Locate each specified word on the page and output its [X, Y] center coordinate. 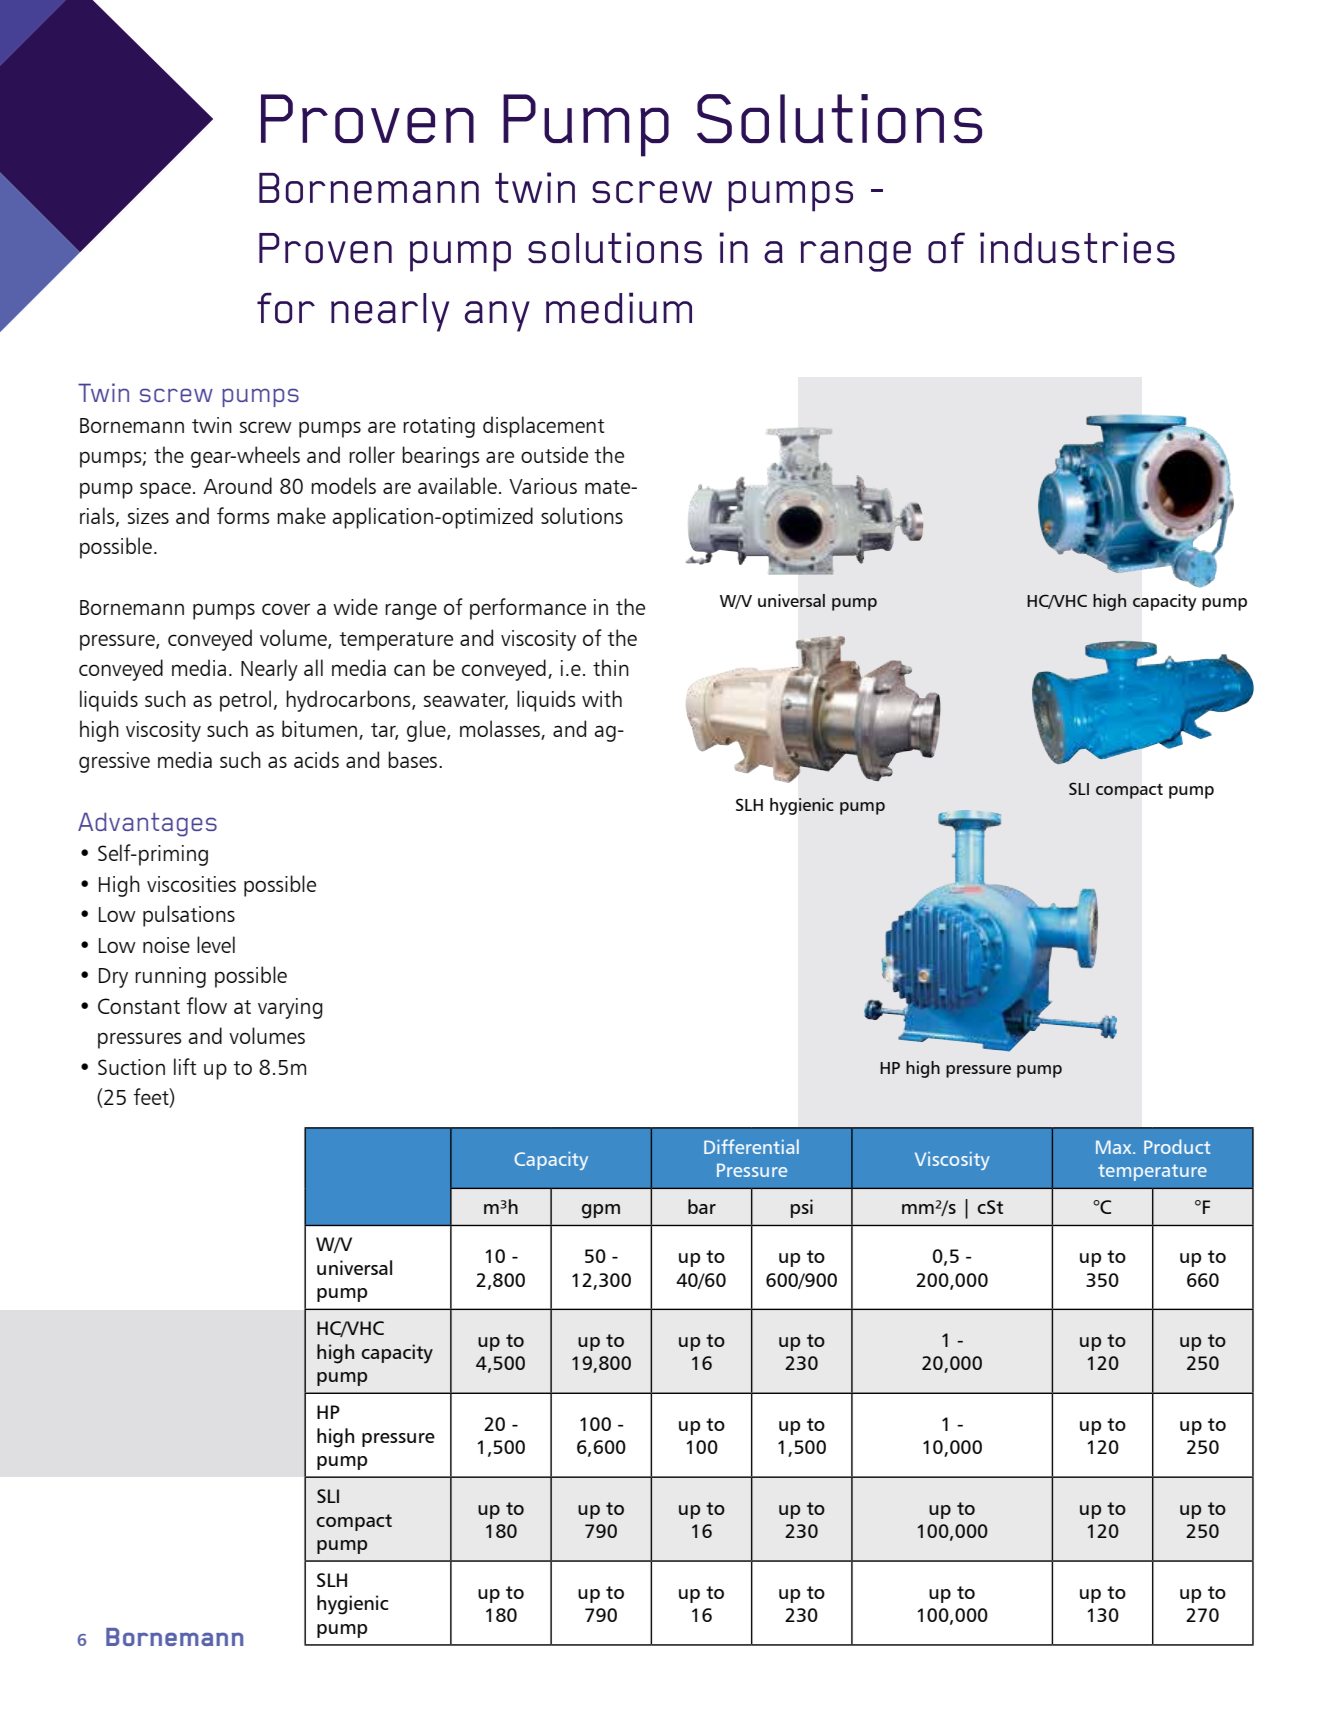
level [216, 944]
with [602, 698]
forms [243, 515]
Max [1115, 1147]
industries [1077, 247]
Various [543, 486]
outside [554, 454]
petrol [245, 701]
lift [185, 1066]
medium [619, 308]
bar [702, 1206]
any [497, 316]
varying [290, 1008]
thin [611, 667]
